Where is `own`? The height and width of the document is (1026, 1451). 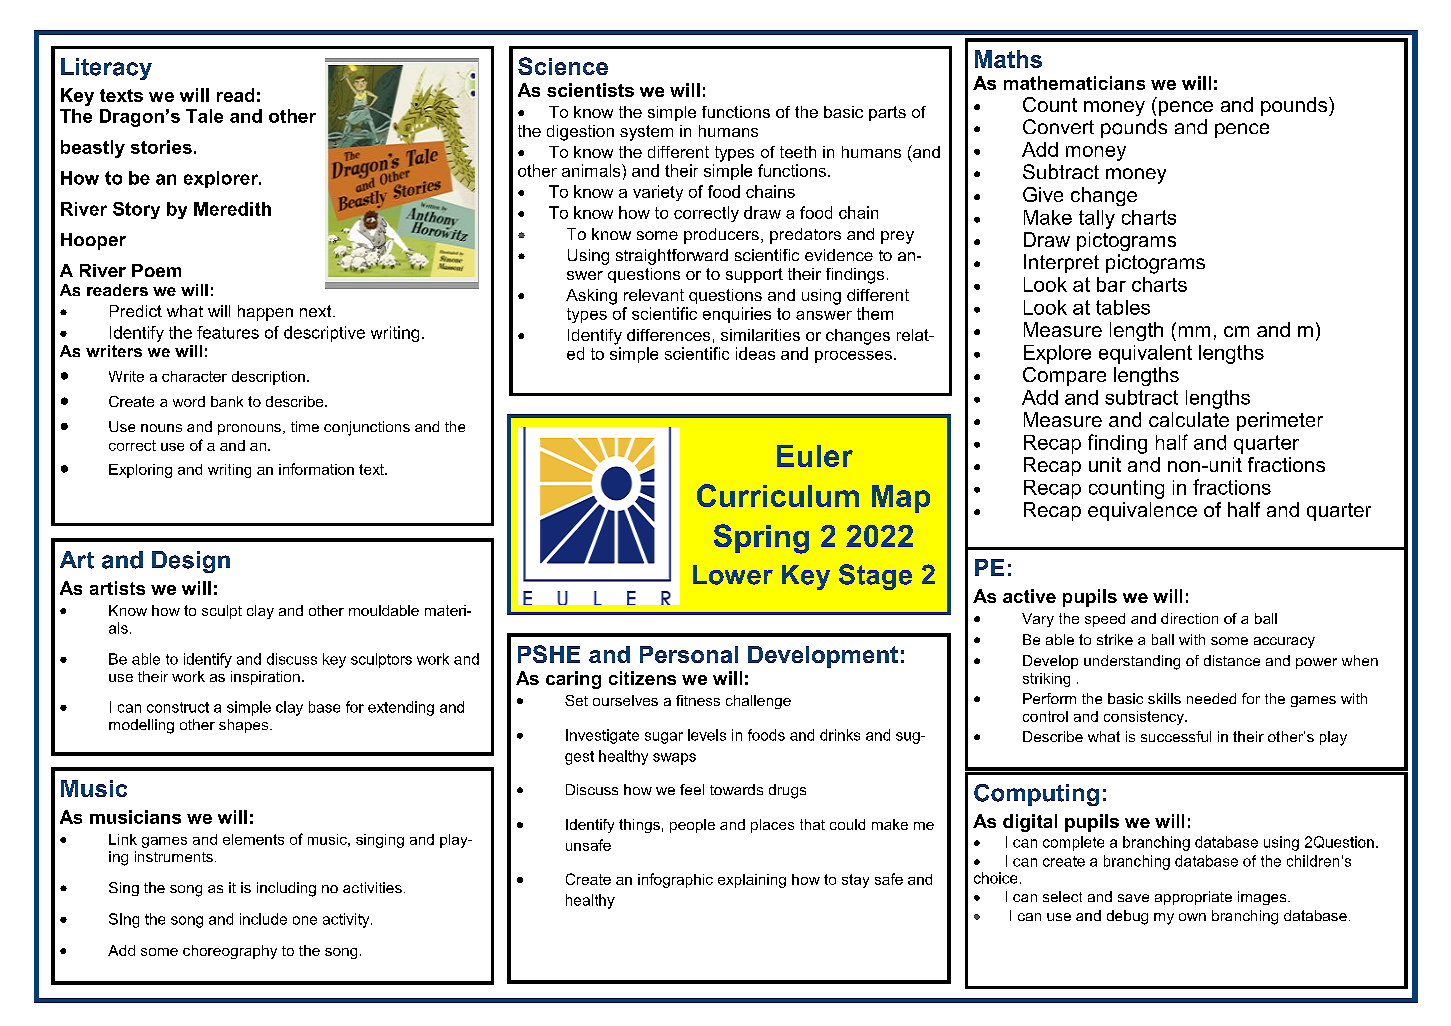 own is located at coordinates (1192, 917).
